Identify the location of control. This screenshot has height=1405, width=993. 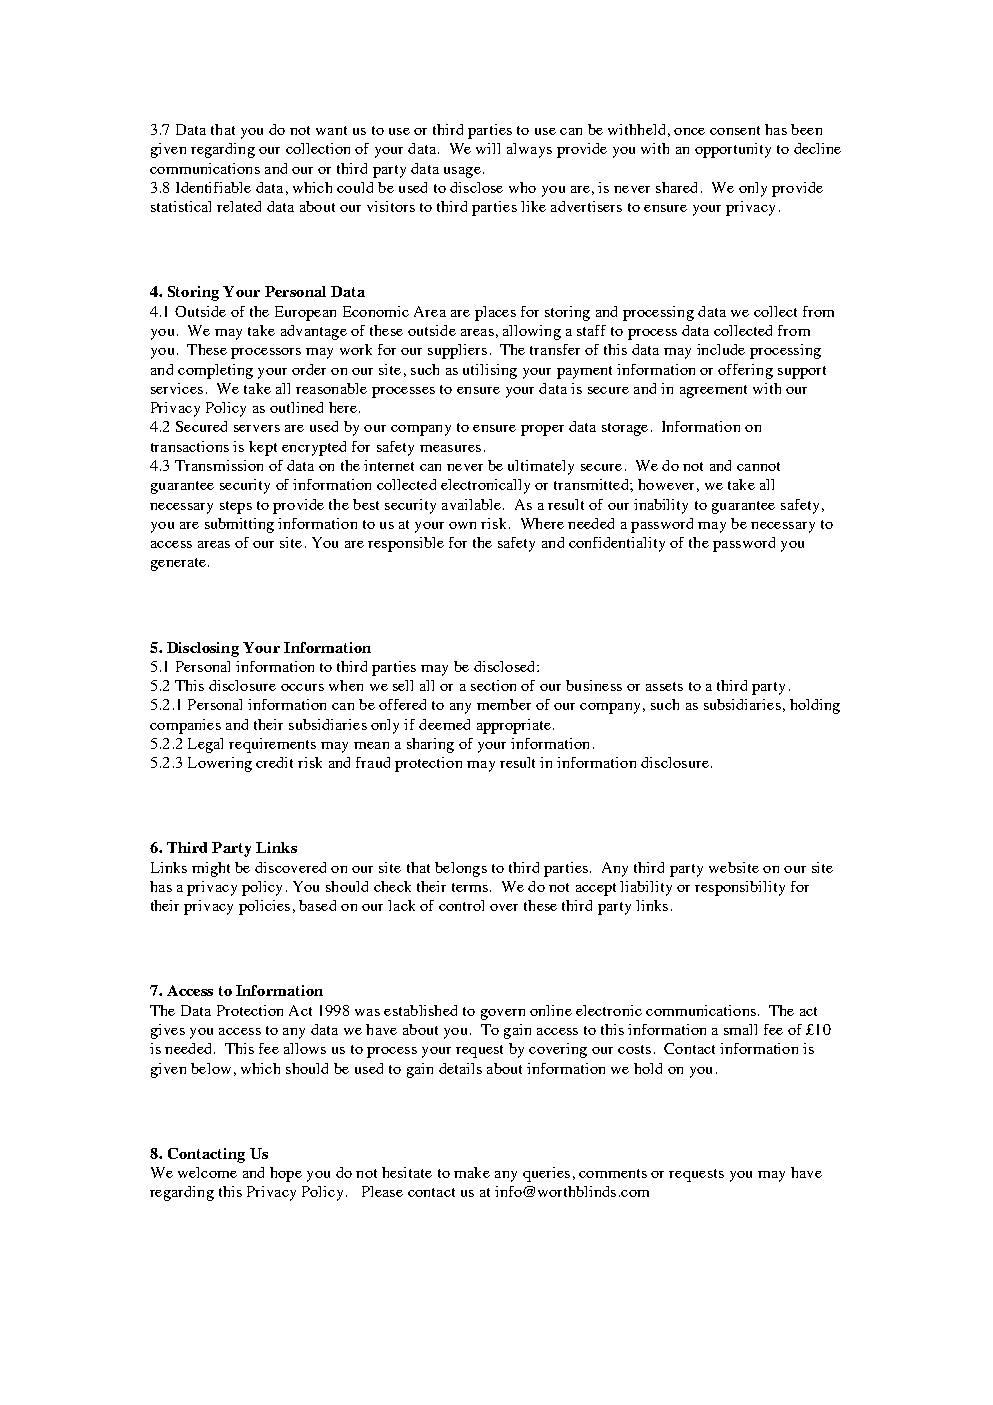
(461, 905).
